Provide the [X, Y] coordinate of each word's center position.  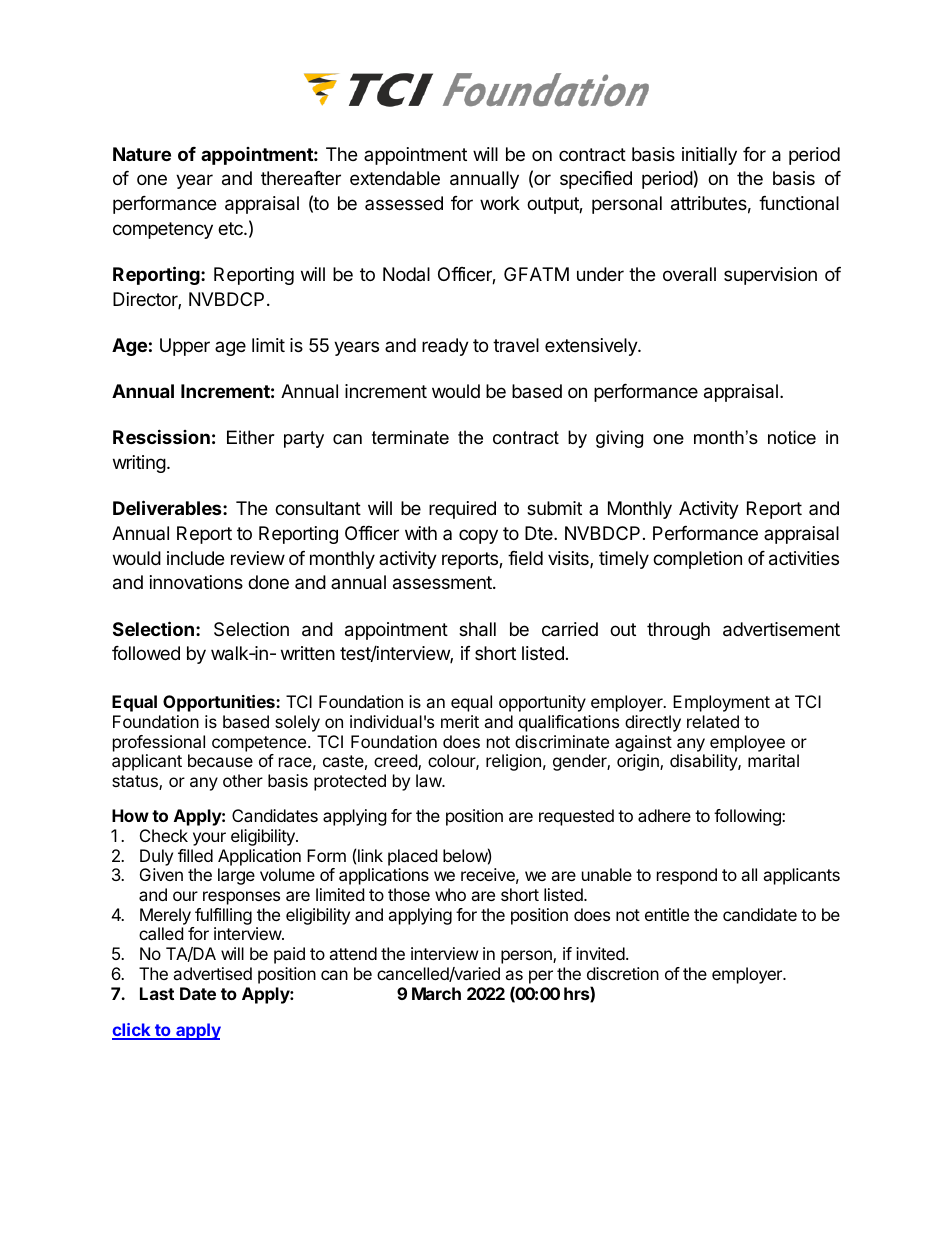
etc [231, 228]
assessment [443, 583]
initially [709, 156]
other [243, 780]
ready [445, 347]
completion [697, 560]
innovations [196, 582]
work [500, 203]
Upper [185, 347]
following [748, 817]
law [429, 780]
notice [792, 437]
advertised [212, 973]
